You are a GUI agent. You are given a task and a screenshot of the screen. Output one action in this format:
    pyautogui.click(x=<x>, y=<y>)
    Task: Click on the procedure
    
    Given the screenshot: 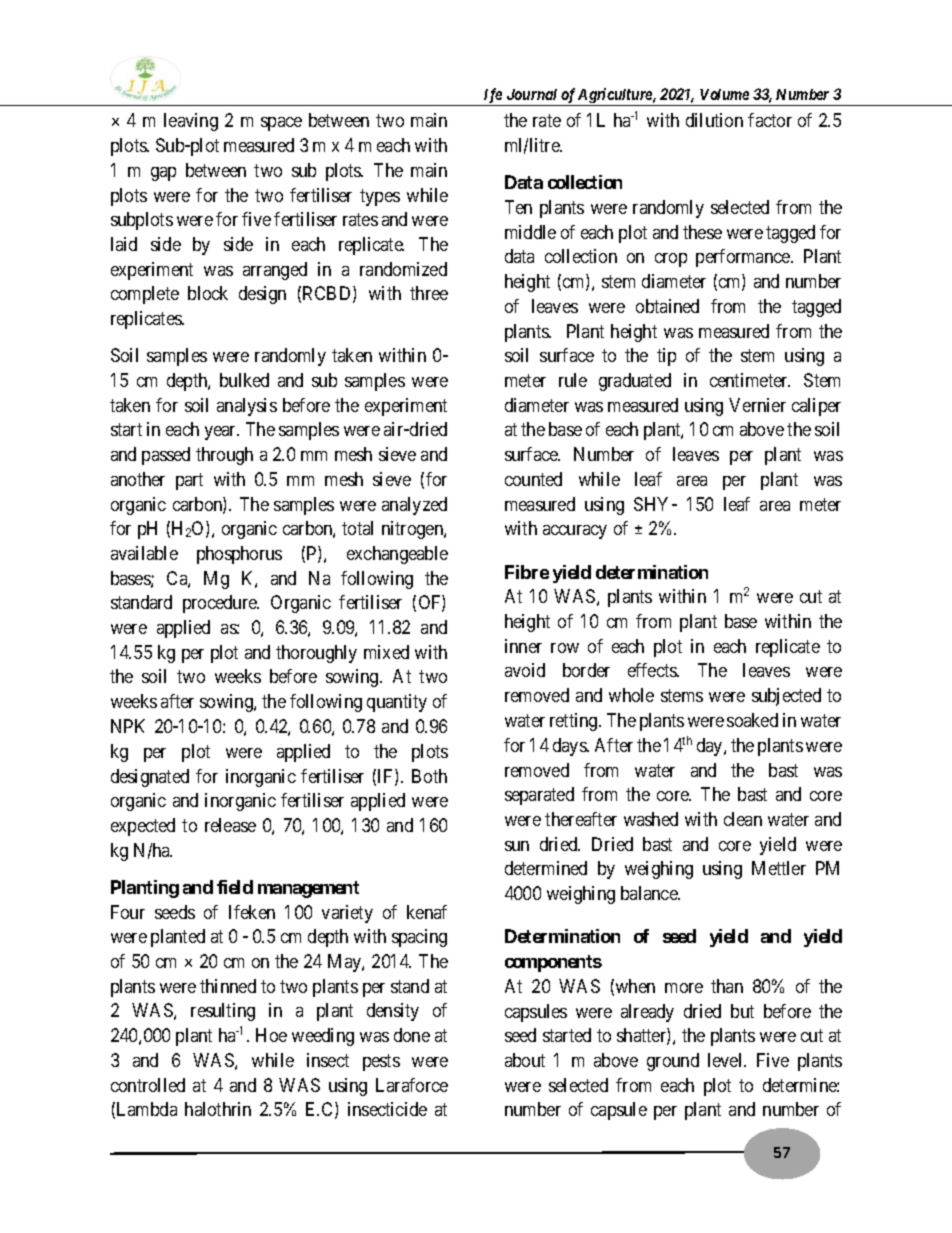 What is the action you would take?
    pyautogui.click(x=221, y=604)
